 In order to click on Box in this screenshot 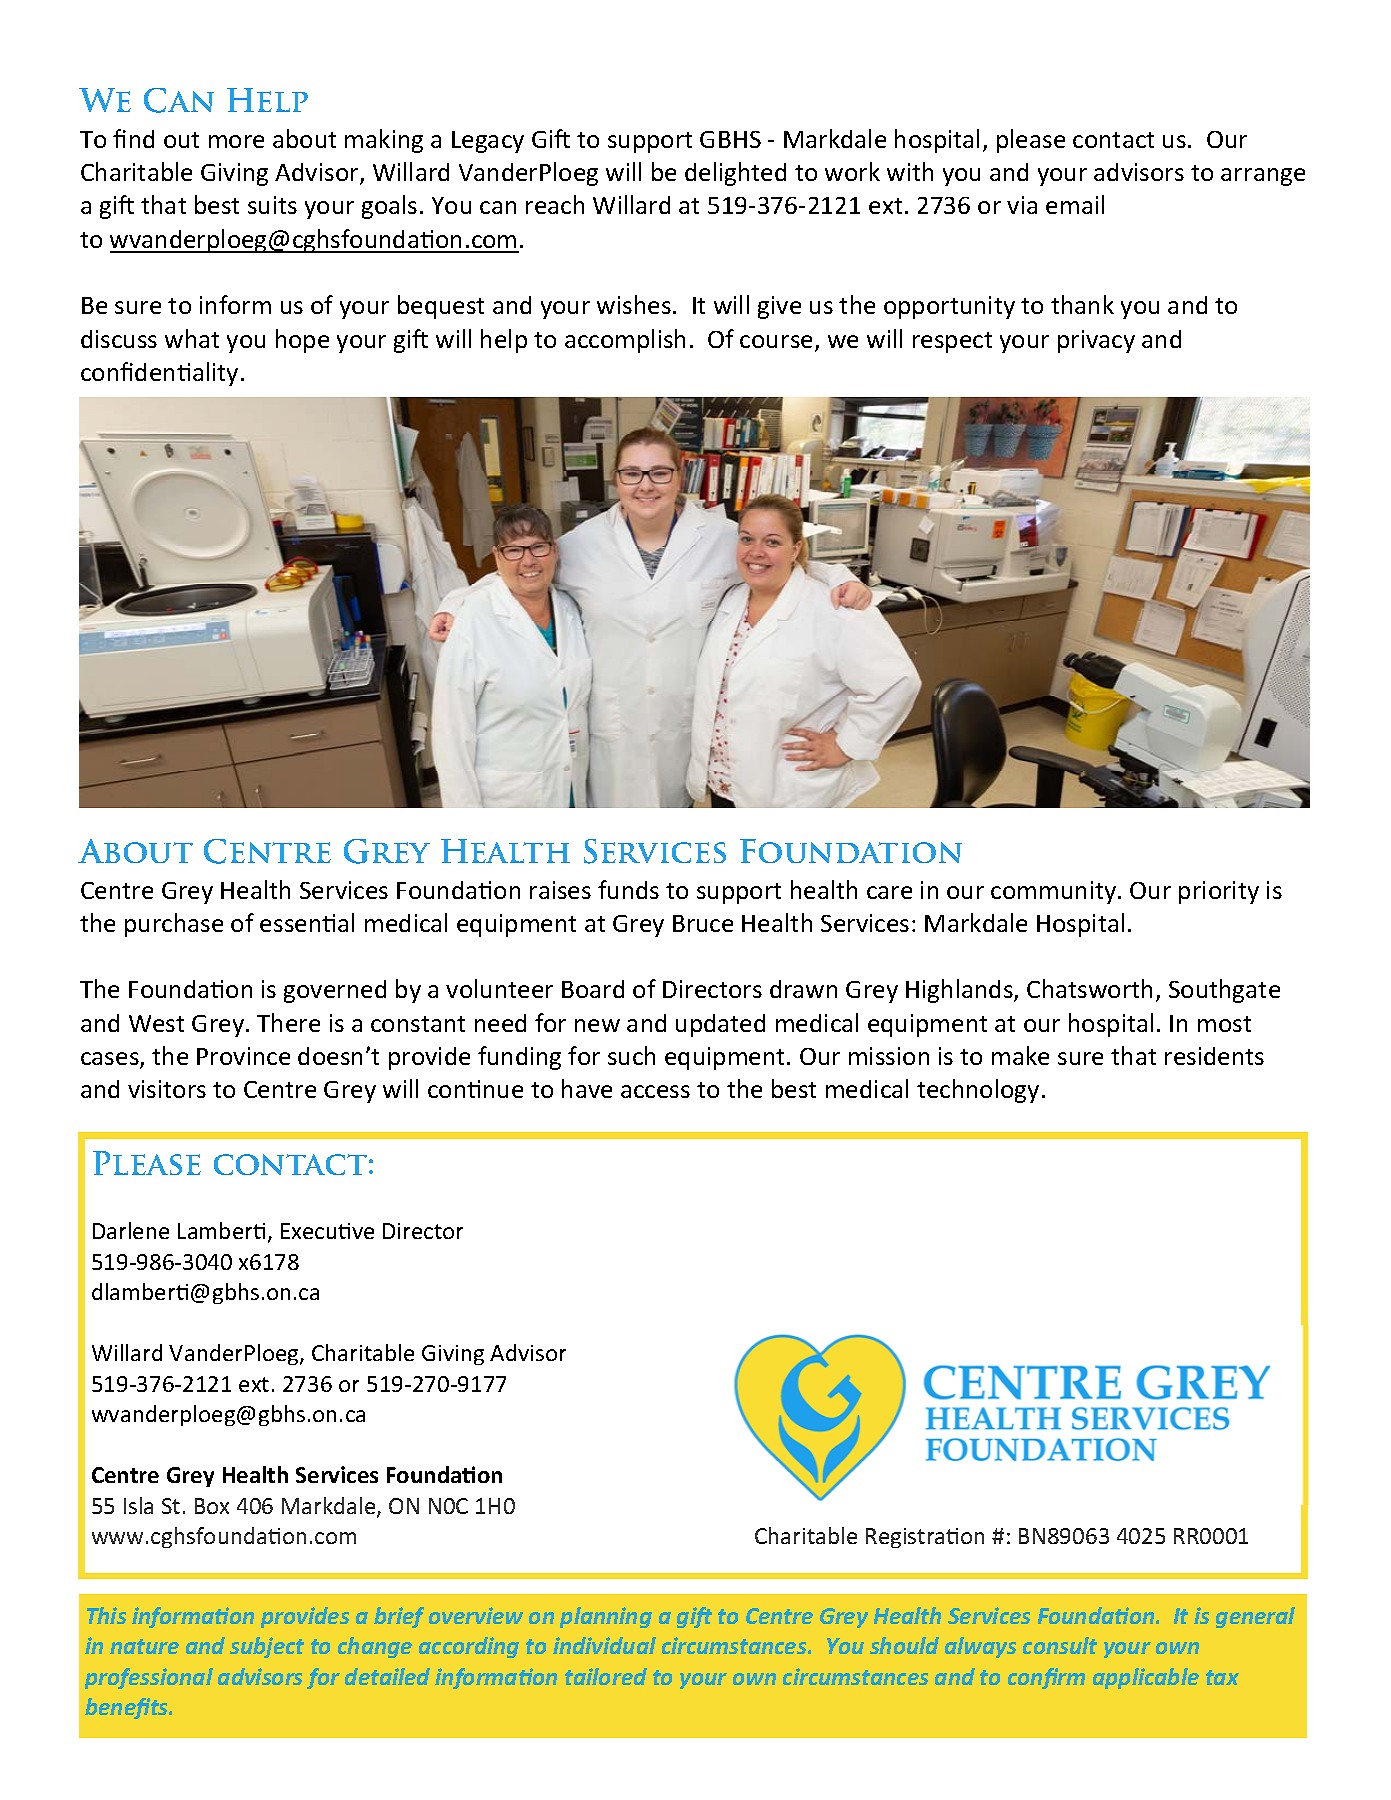, I will do `click(212, 1506)`.
